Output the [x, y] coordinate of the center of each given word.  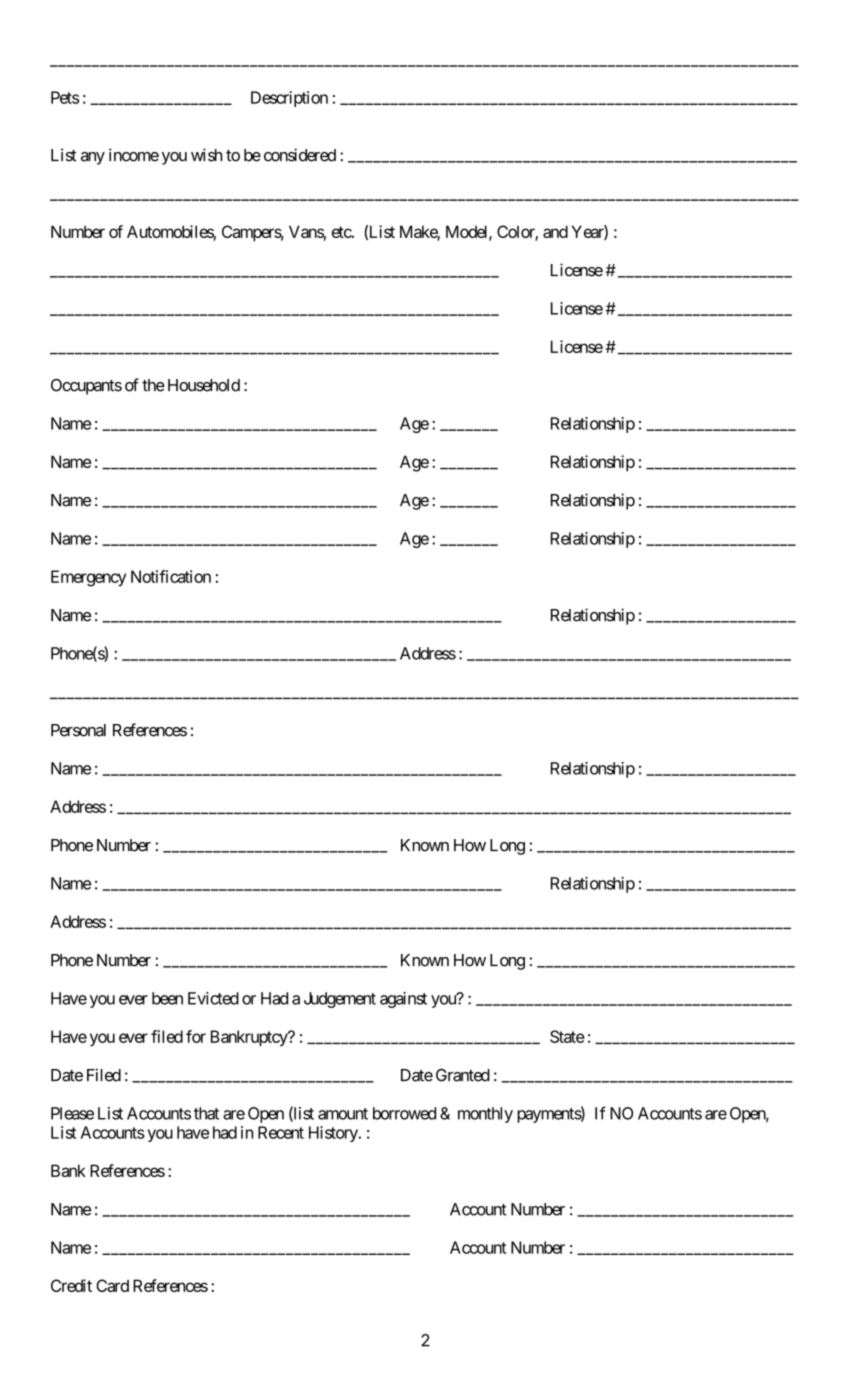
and [555, 231]
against [403, 1000]
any [93, 158]
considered [300, 155]
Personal [78, 730]
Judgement [340, 1000]
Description [289, 99]
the [153, 385]
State [567, 1036]
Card [112, 1285]
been [167, 998]
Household [204, 385]
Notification [171, 576]
